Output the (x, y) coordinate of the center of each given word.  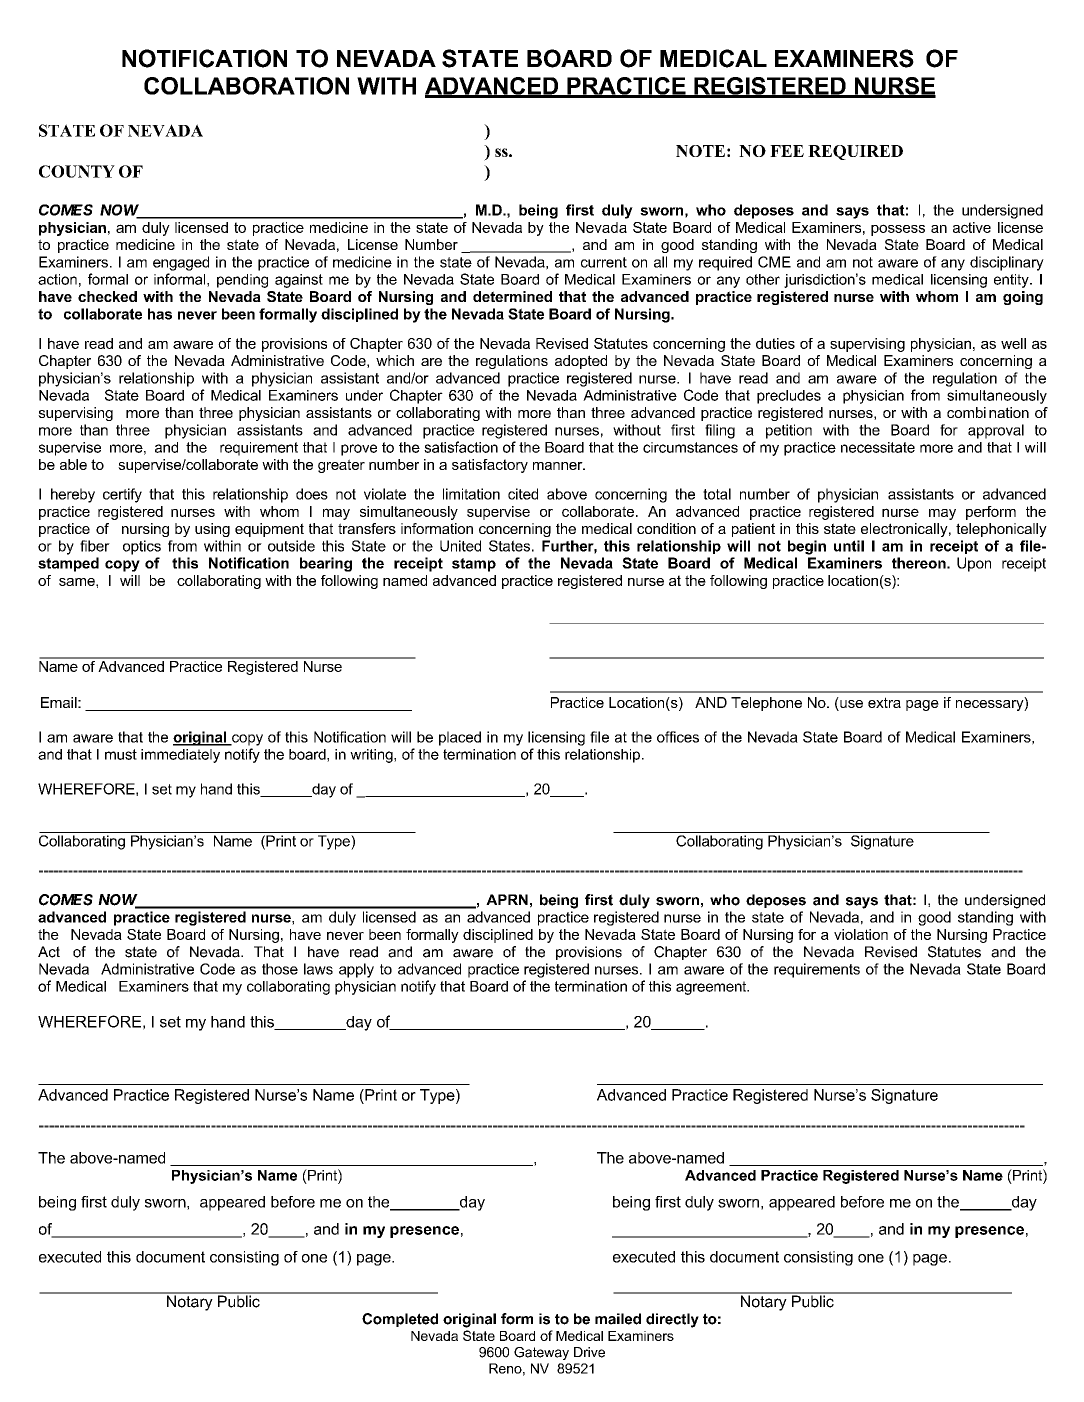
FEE (787, 151)
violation (861, 934)
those (280, 969)
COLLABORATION (246, 86)
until (849, 546)
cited (523, 494)
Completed (400, 1320)
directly (672, 1320)
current (604, 262)
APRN (507, 899)
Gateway (541, 1353)
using (212, 530)
